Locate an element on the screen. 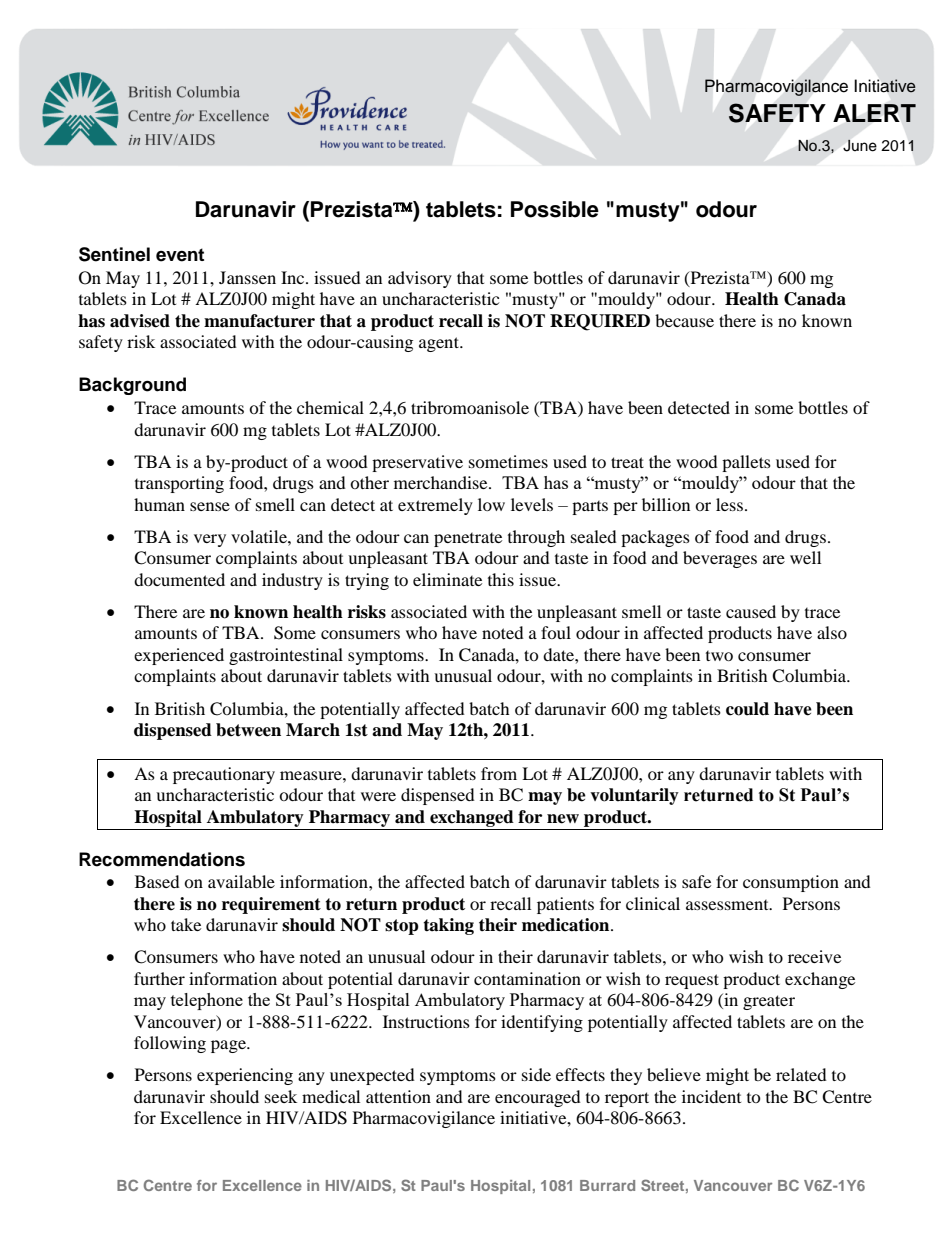 Image resolution: width=952 pixels, height=1233 pixels. foul is located at coordinates (556, 632).
